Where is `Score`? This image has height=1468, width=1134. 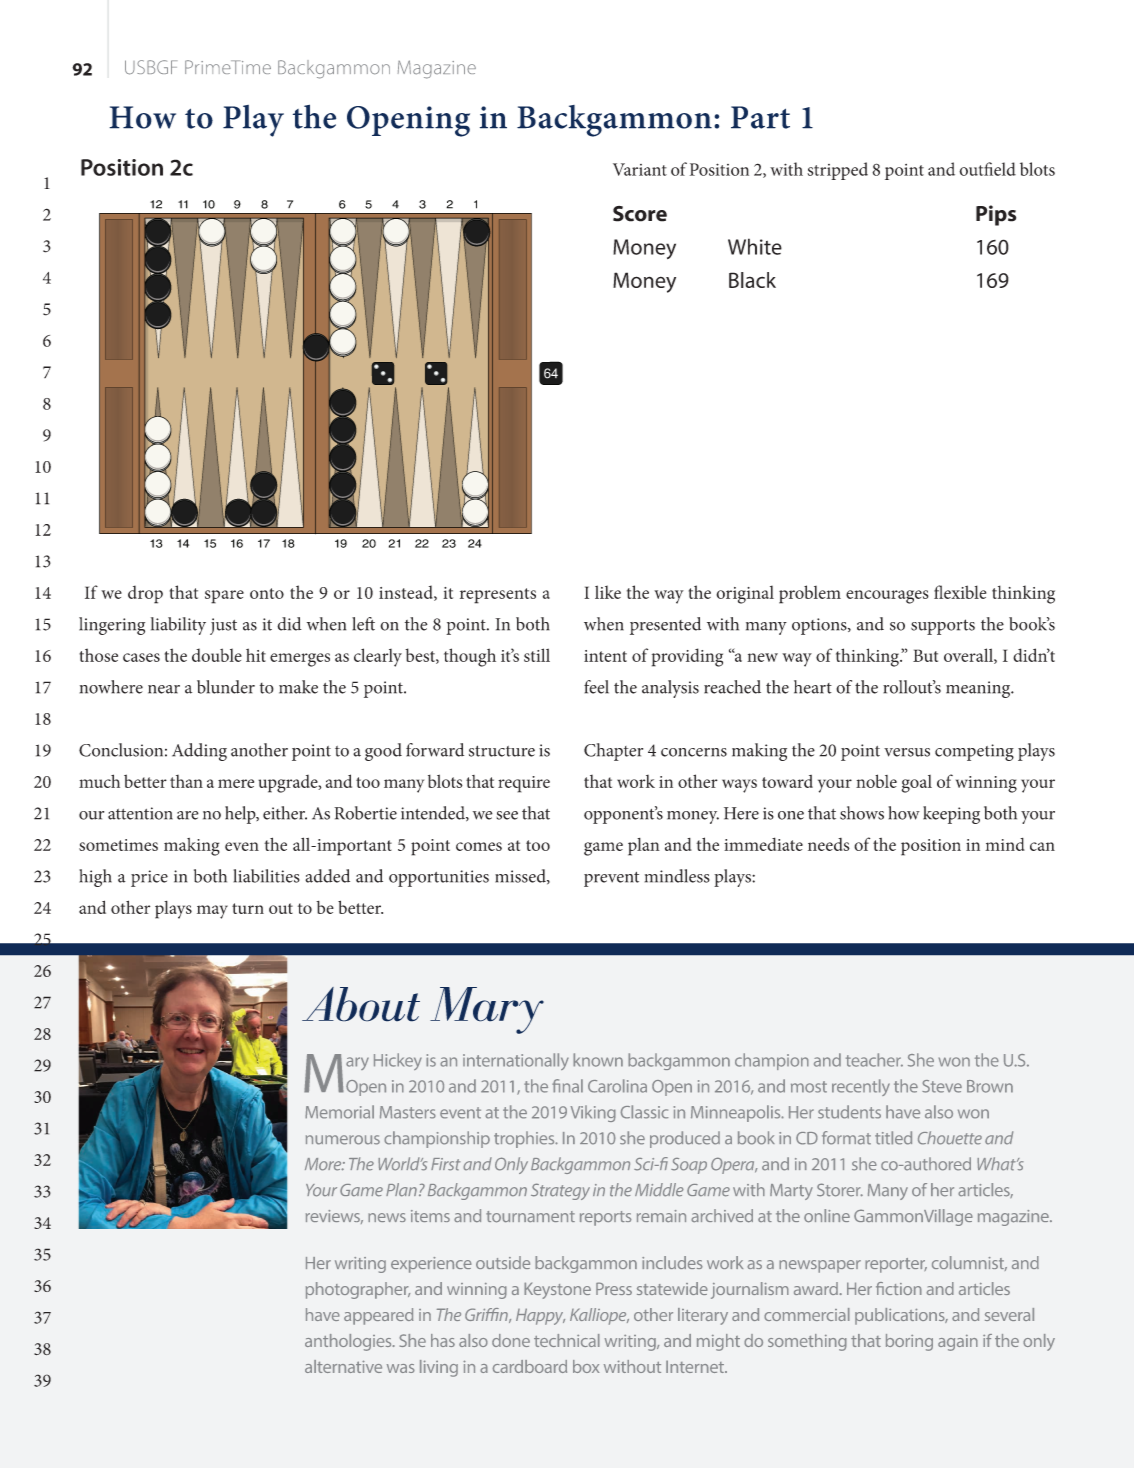
Score is located at coordinates (640, 214).
